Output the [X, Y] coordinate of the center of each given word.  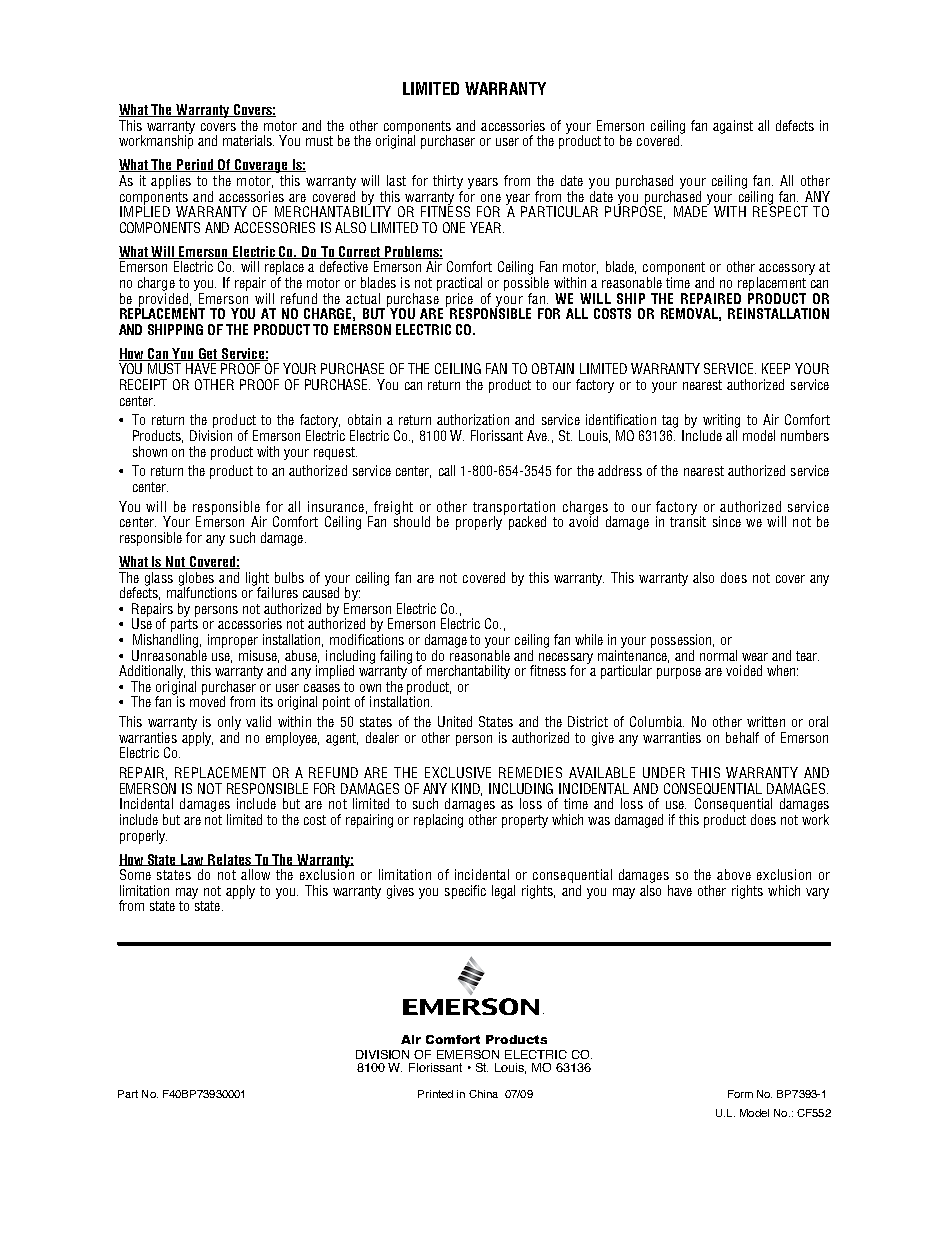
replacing [438, 821]
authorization [473, 419]
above [734, 874]
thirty [448, 182]
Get [208, 354]
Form [740, 1094]
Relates [230, 860]
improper [233, 641]
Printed [435, 1094]
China [483, 1094]
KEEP [776, 368]
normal [718, 655]
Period [195, 165]
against [733, 127]
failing [396, 657]
